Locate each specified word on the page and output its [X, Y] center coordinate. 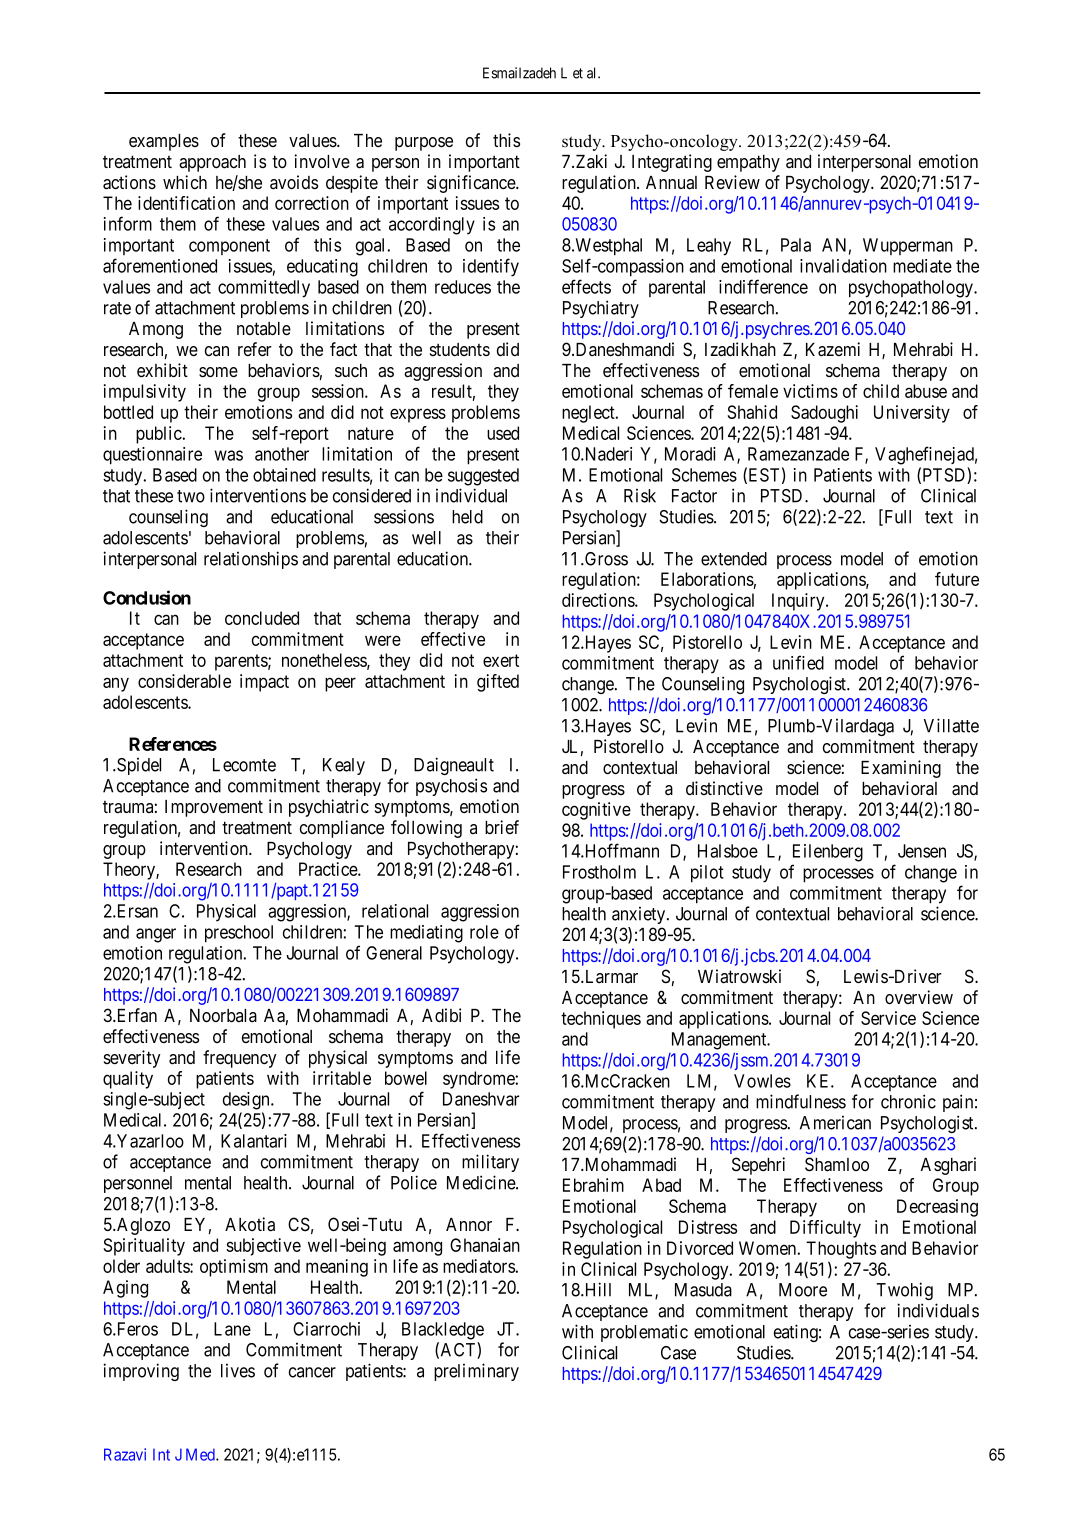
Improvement [214, 808]
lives [238, 1371]
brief [502, 827]
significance [472, 184]
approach [212, 163]
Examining [901, 769]
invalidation [843, 266]
